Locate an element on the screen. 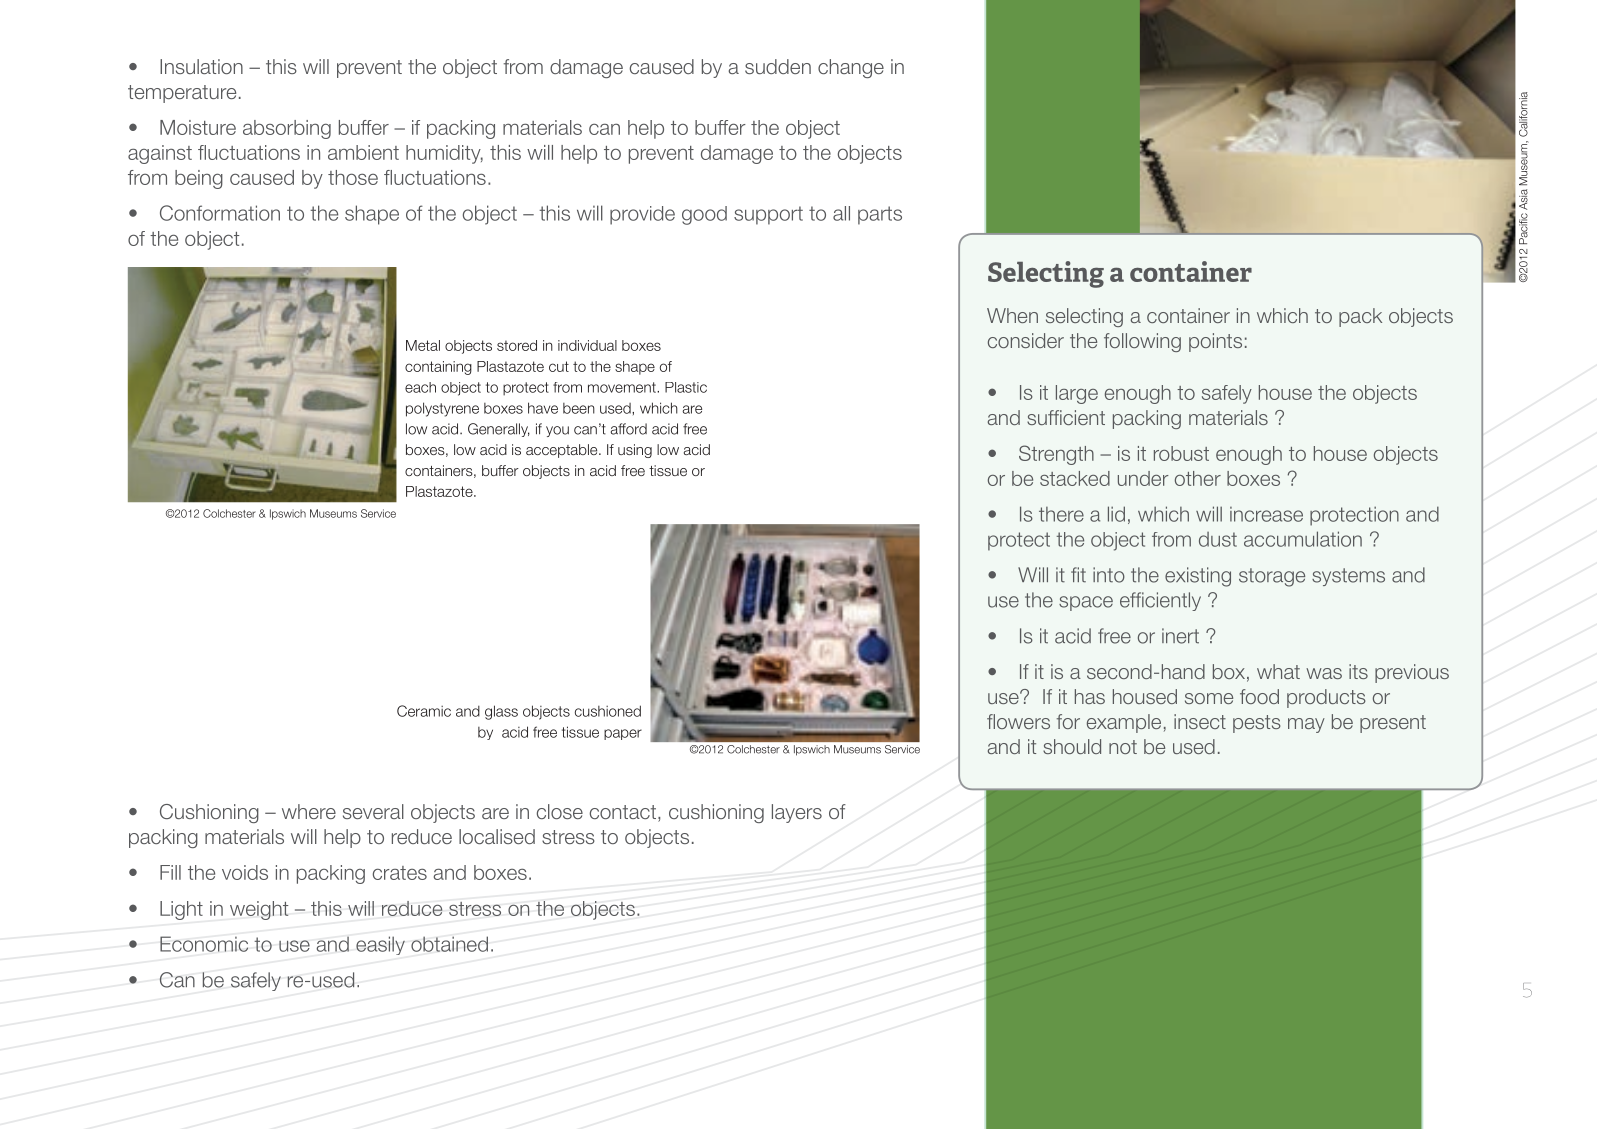 The image size is (1597, 1129). Plastic is located at coordinates (686, 387).
